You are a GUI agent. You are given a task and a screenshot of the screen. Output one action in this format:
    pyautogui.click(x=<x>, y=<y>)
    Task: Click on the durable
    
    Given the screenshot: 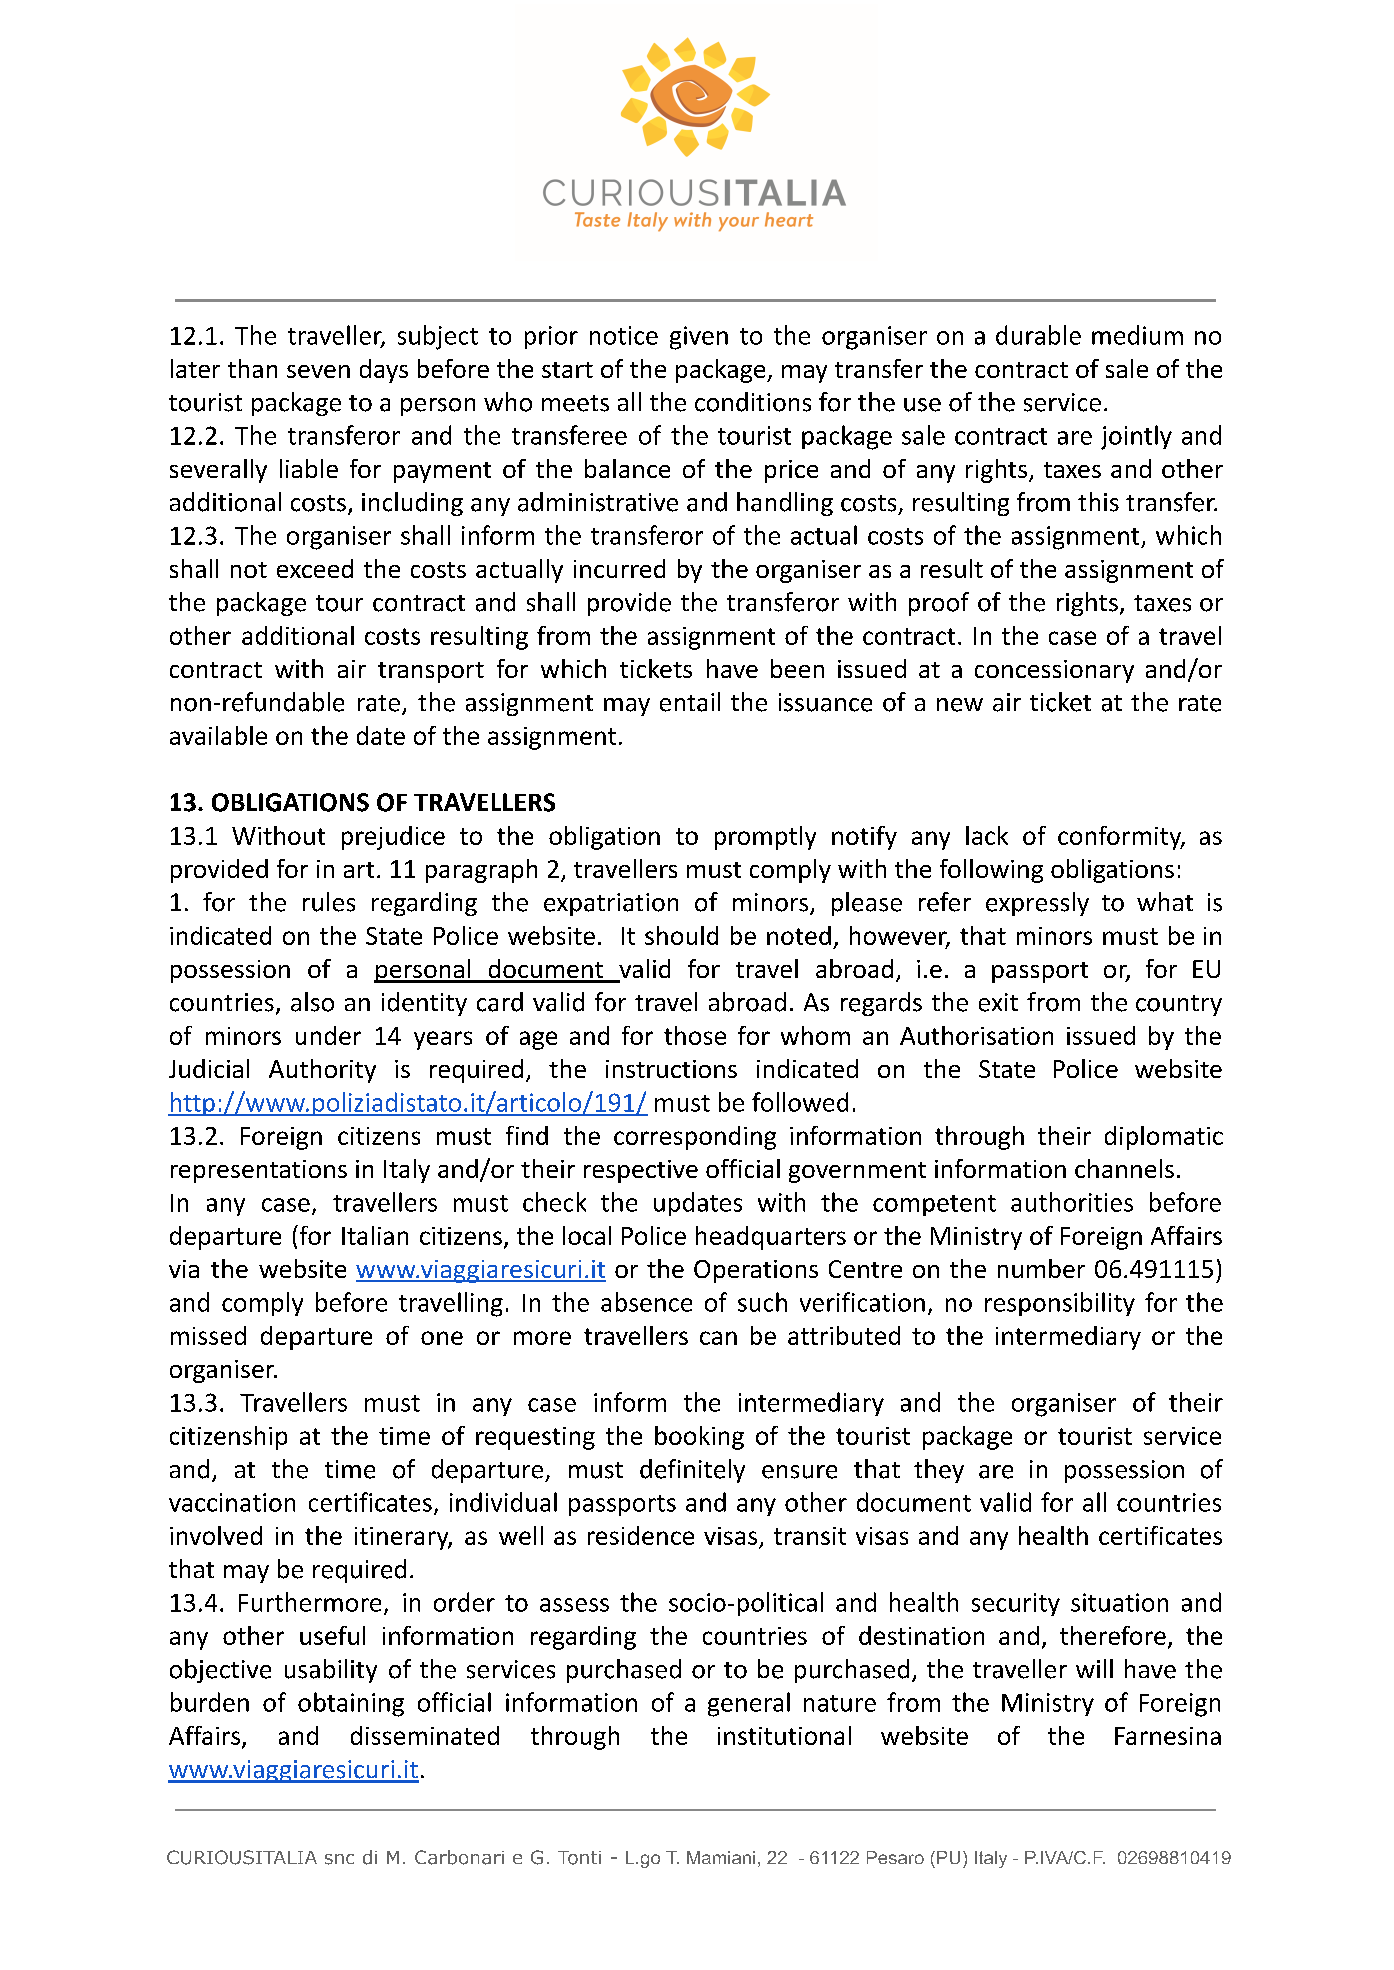 What is the action you would take?
    pyautogui.click(x=1038, y=335)
